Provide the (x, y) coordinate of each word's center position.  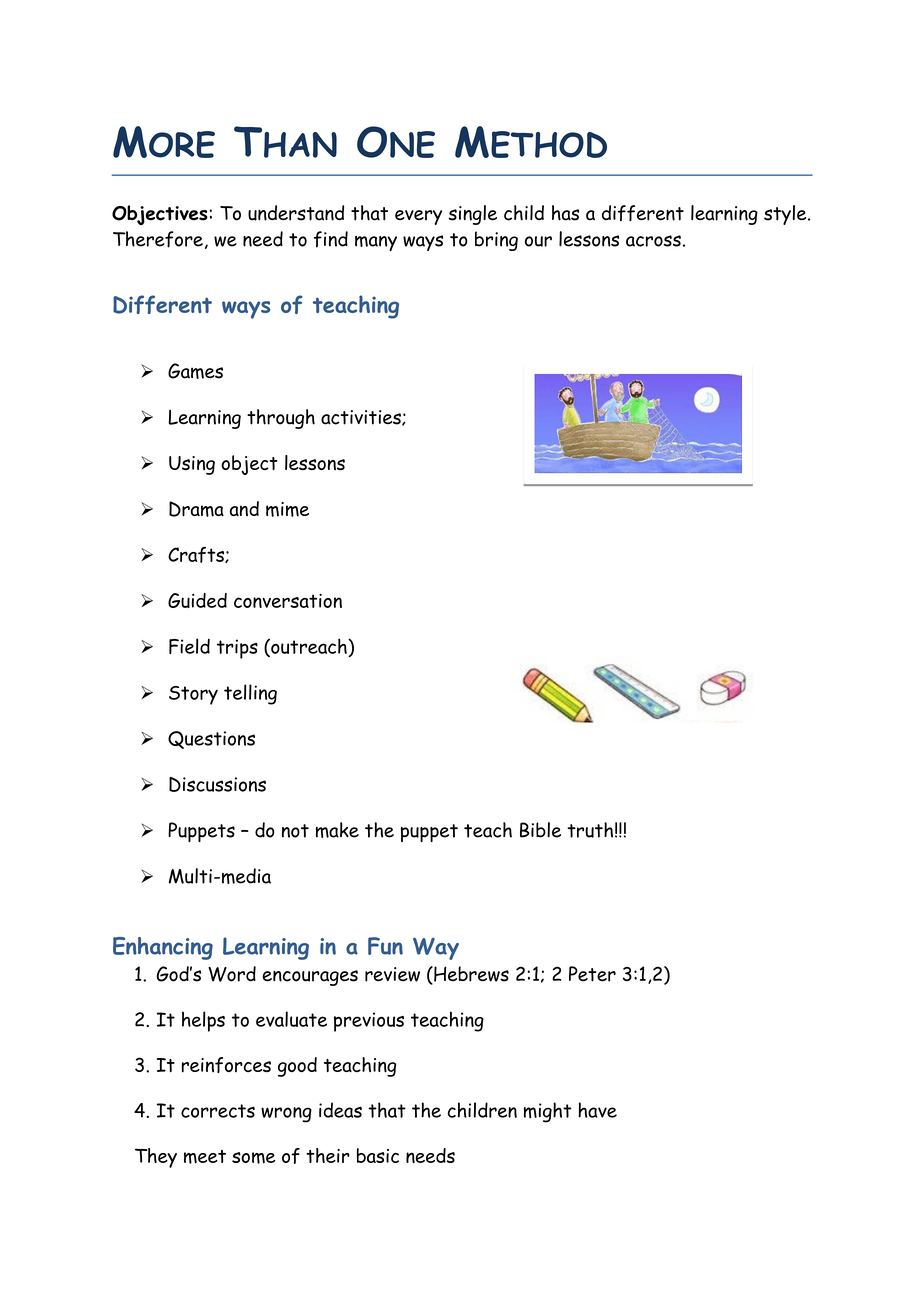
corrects (218, 1111)
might (548, 1112)
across (653, 241)
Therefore (158, 239)
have (597, 1110)
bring (496, 241)
